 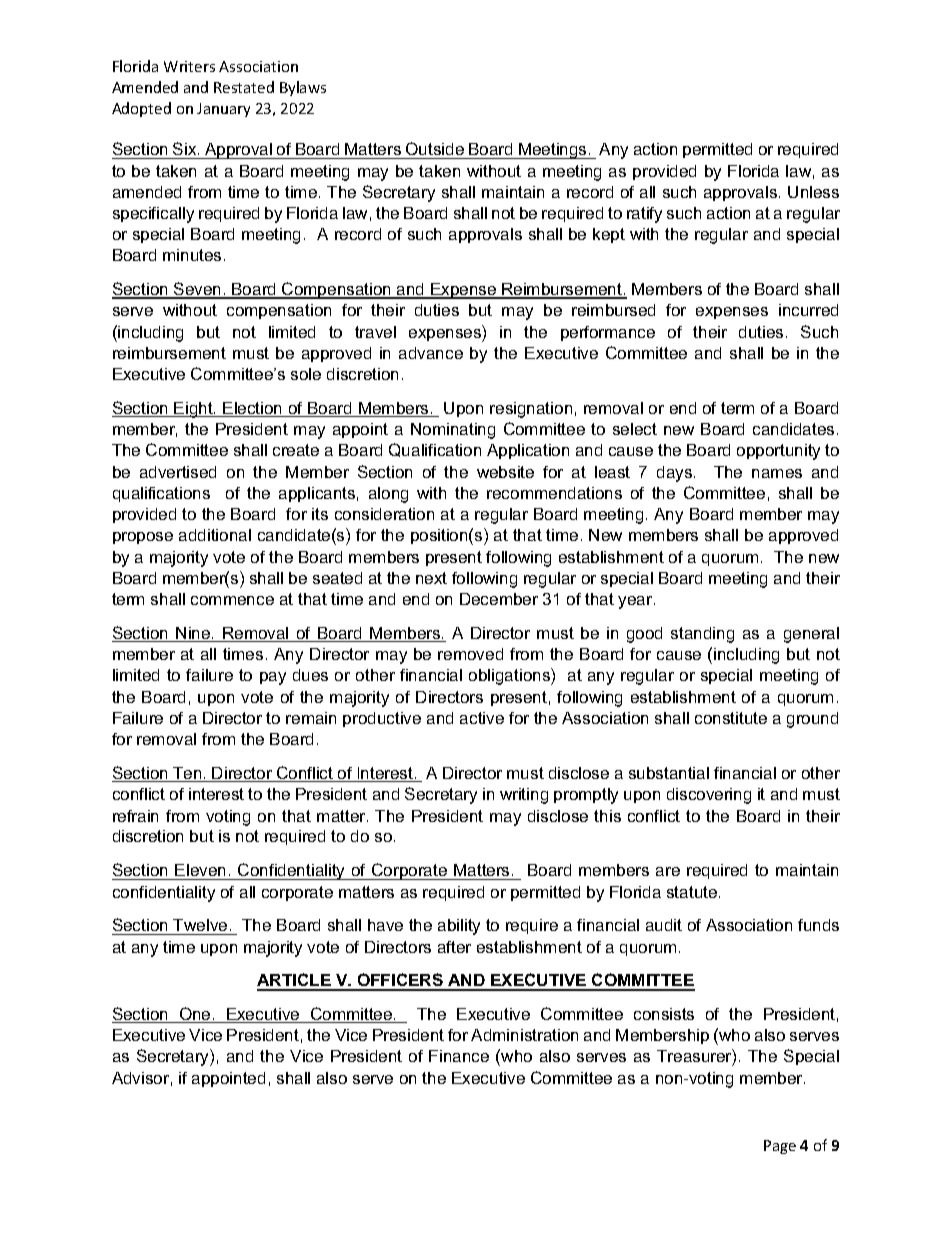 What do you see at coordinates (435, 148) in the page?
I see `Outside` at bounding box center [435, 148].
